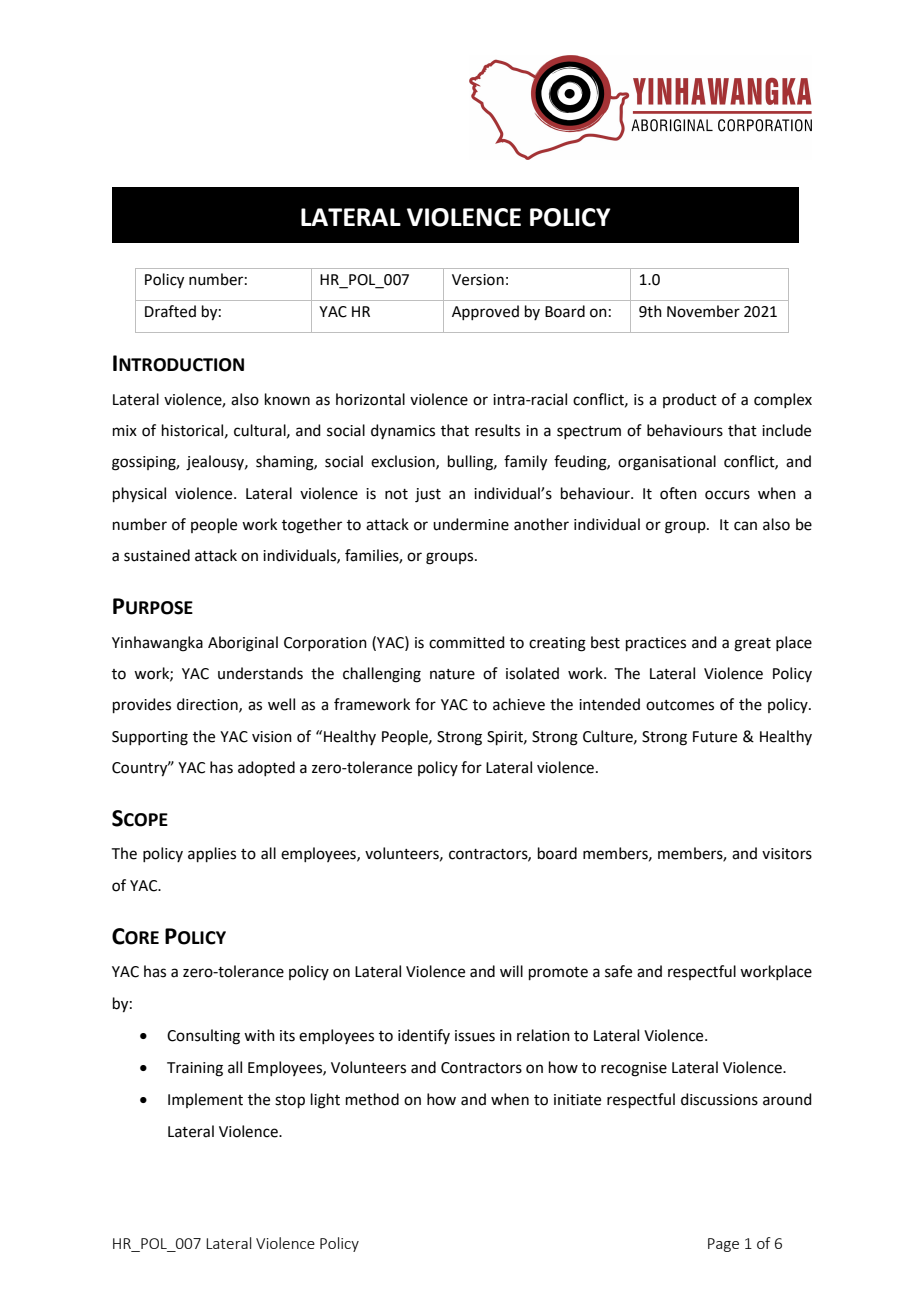 This document has width=924, height=1309. Describe the element at coordinates (511, 971) in the document. I see `will` at that location.
